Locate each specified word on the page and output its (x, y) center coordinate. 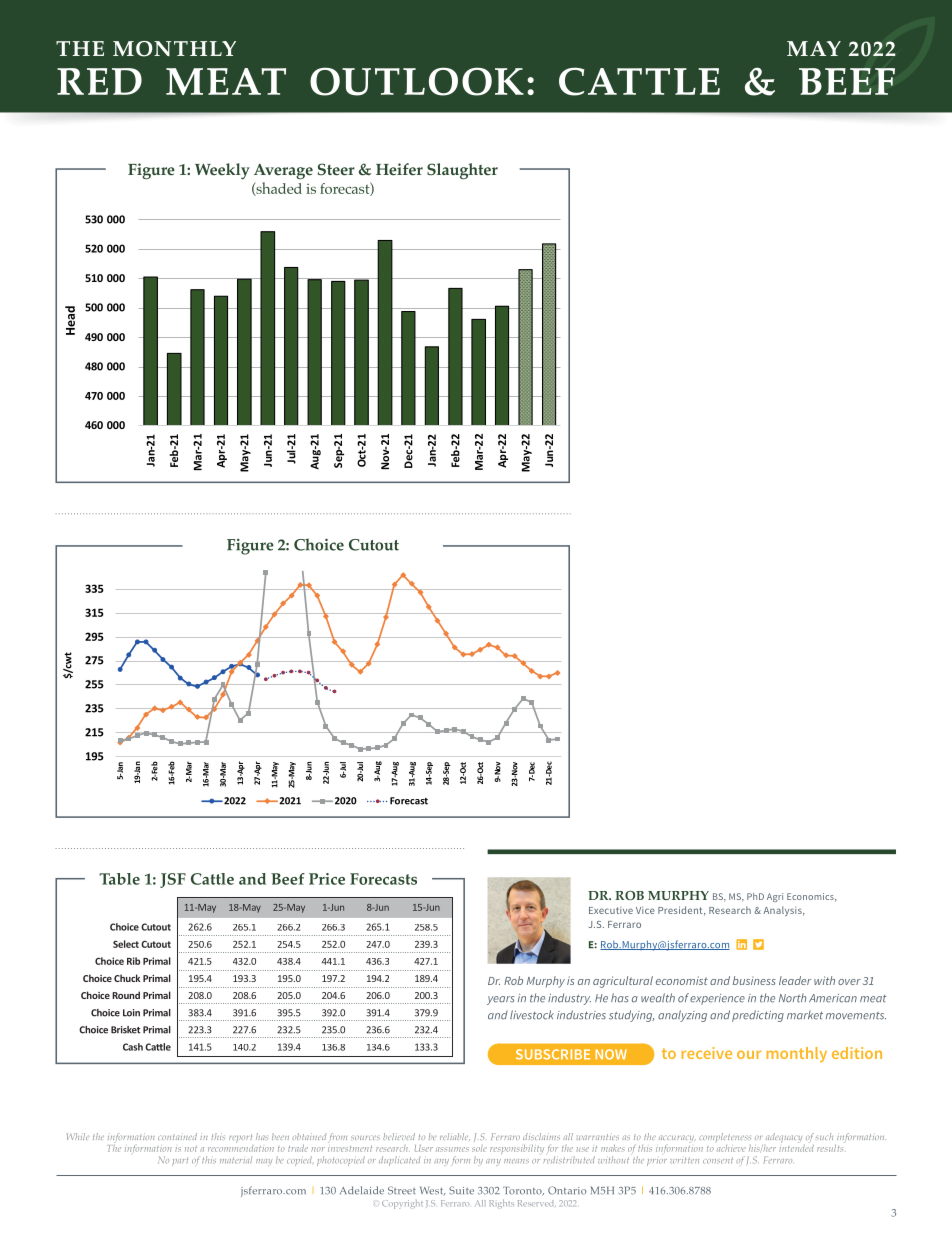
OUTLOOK (417, 81)
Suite (461, 1190)
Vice (645, 910)
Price (327, 879)
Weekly (222, 171)
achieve (731, 1148)
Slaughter (462, 171)
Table (119, 879)
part (180, 1162)
